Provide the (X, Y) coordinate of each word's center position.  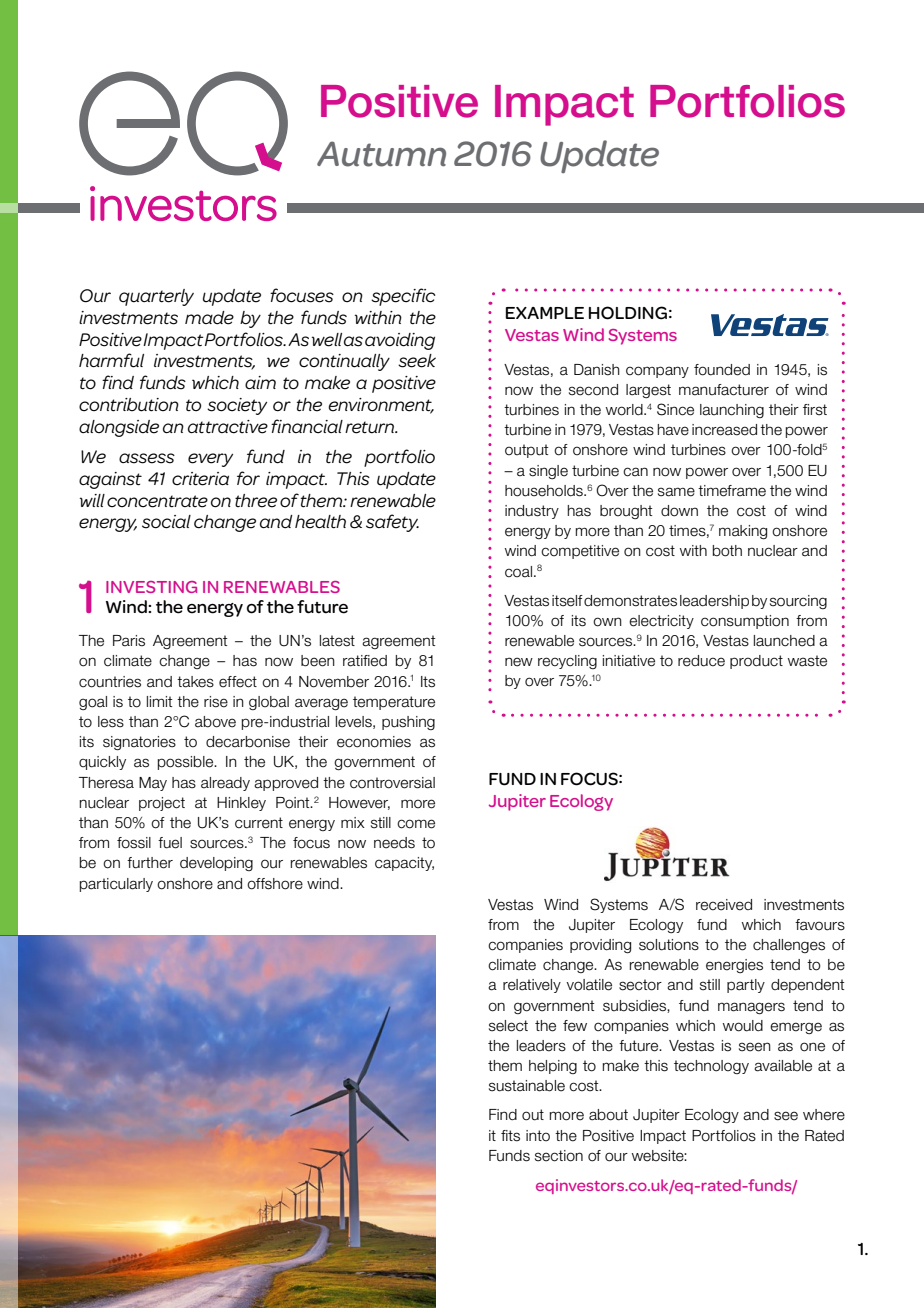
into (538, 1136)
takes (195, 682)
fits (510, 1136)
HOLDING (628, 313)
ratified (365, 661)
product (756, 662)
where (824, 1115)
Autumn (381, 154)
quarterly (156, 297)
